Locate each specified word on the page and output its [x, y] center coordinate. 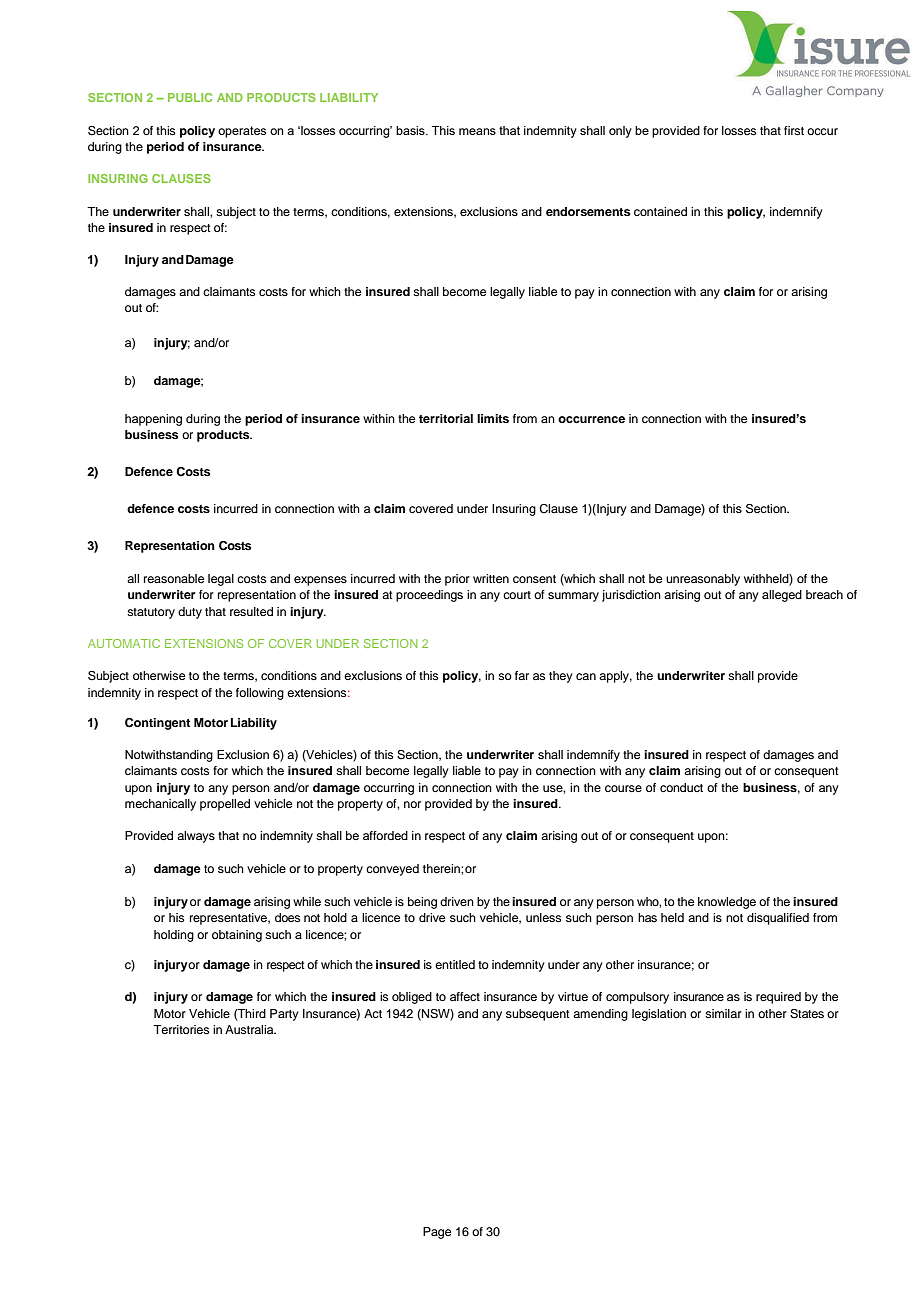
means [477, 131]
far [522, 675]
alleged [782, 596]
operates [242, 132]
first [794, 130]
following [260, 694]
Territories [181, 1029]
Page [437, 1233]
